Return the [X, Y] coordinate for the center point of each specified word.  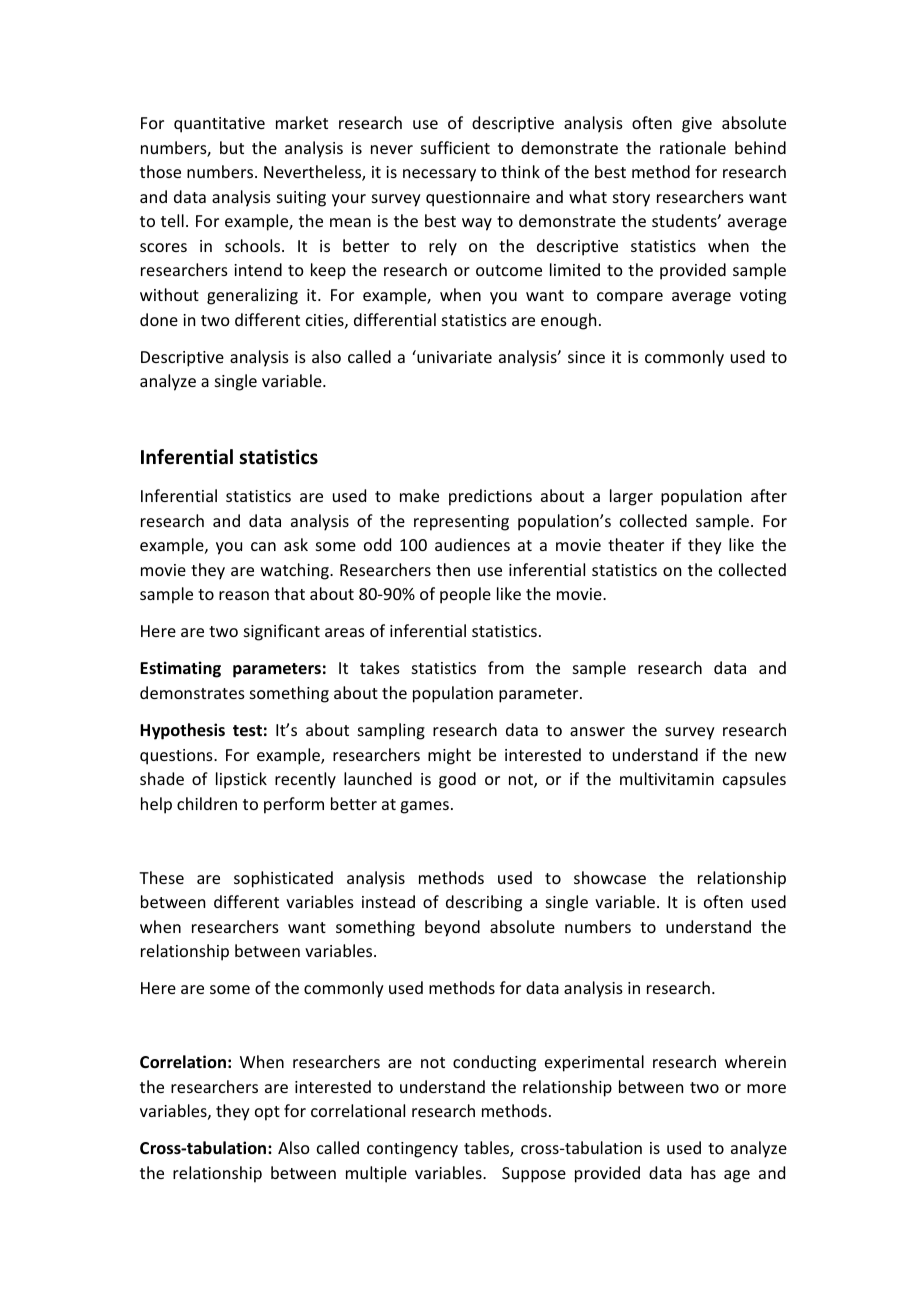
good [457, 780]
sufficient [455, 147]
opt [267, 1113]
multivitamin [667, 778]
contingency [412, 1150]
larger [631, 497]
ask [296, 544]
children [207, 803]
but [232, 147]
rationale [693, 147]
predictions [490, 497]
